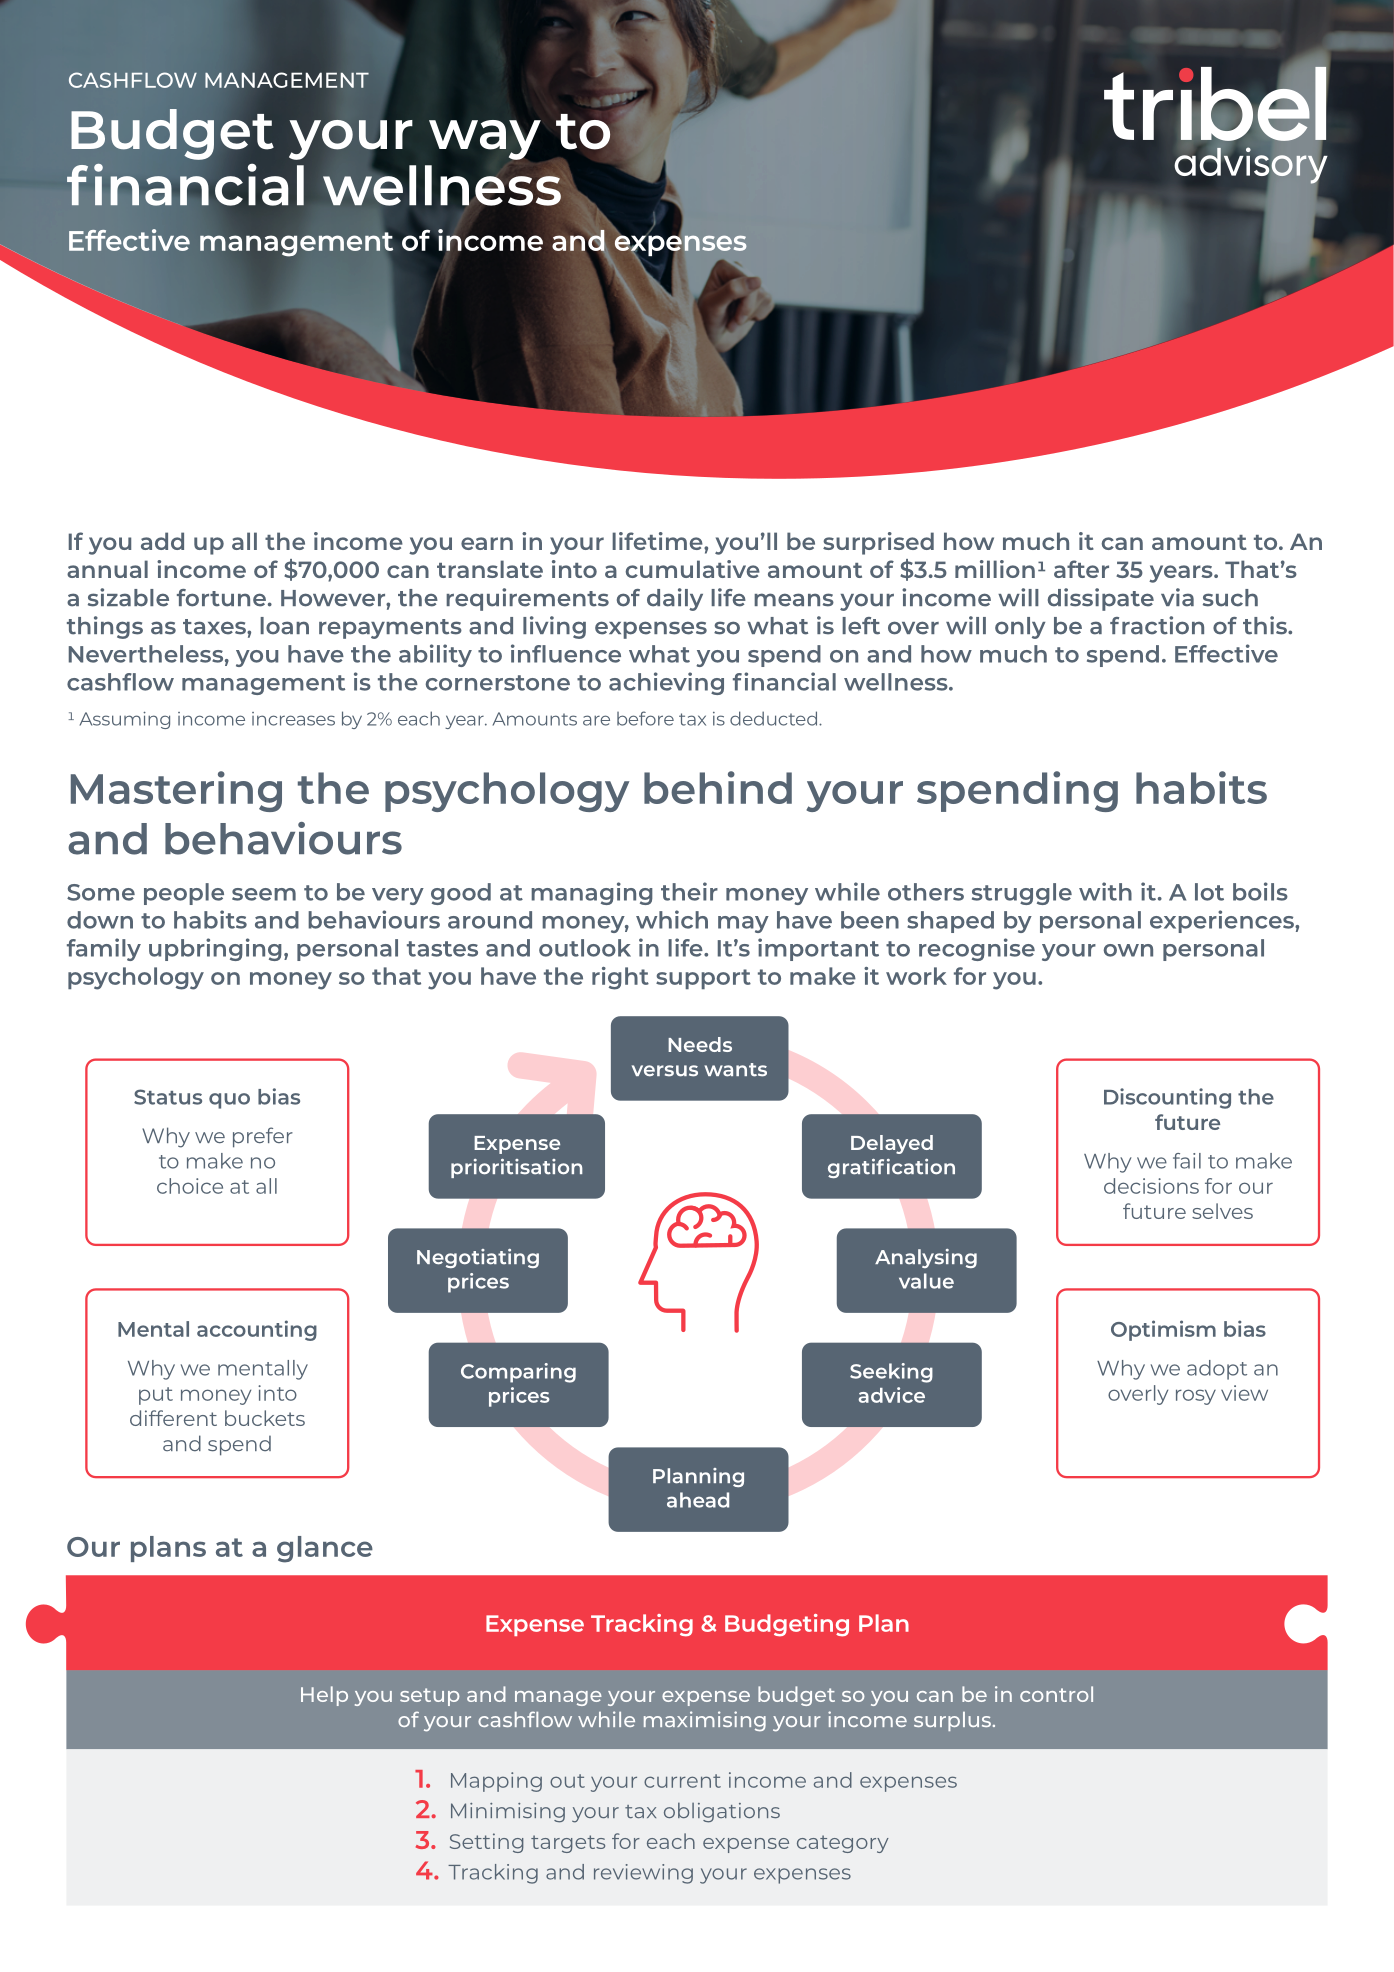 The width and height of the image is (1394, 1972). What do you see at coordinates (1056, 1694) in the image?
I see `control` at bounding box center [1056, 1694].
